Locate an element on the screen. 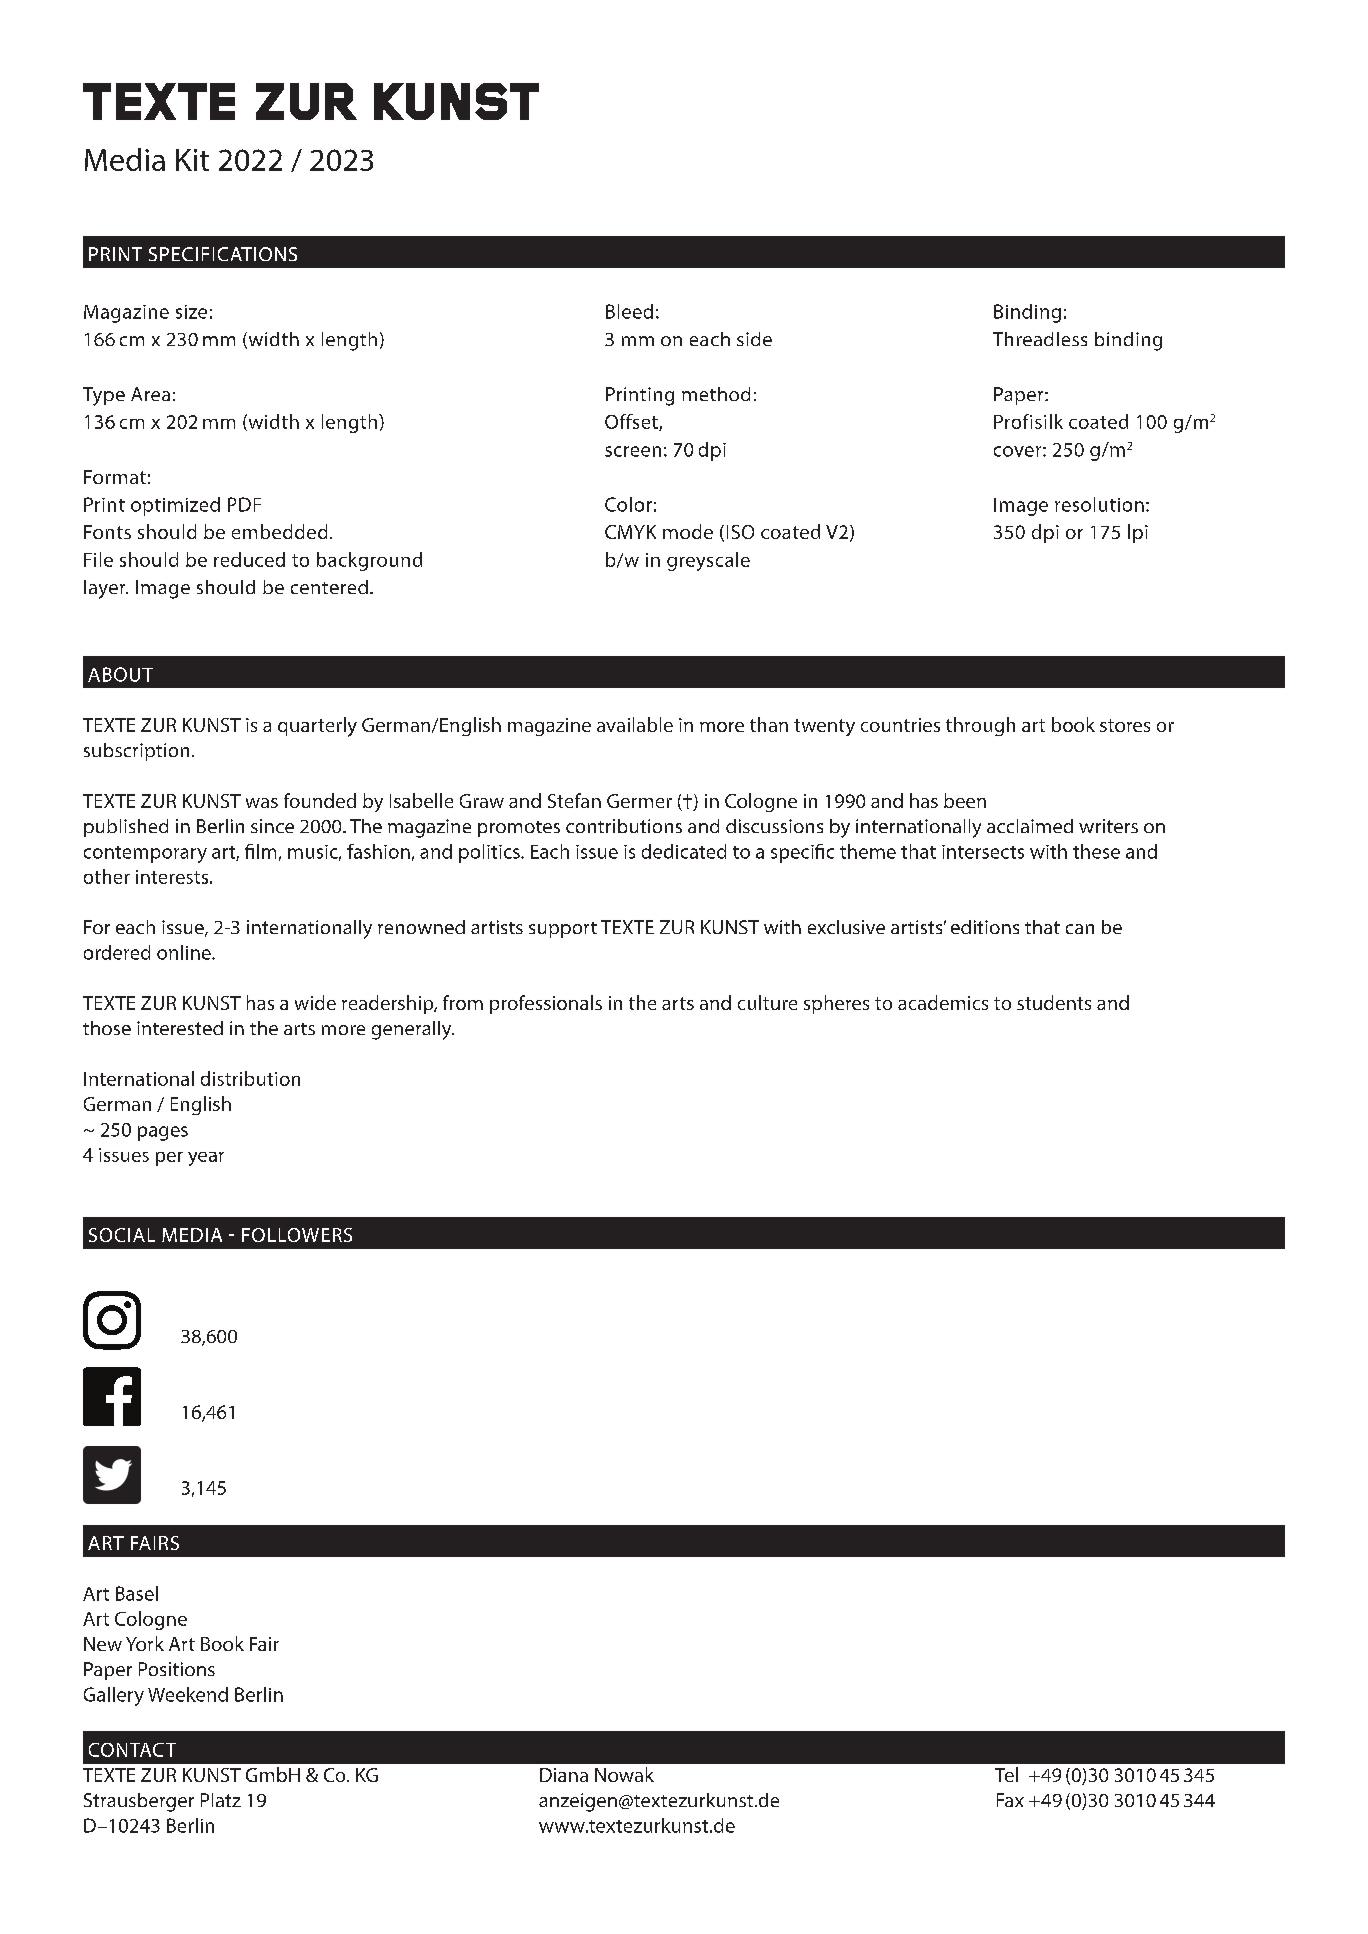  reduced is located at coordinates (249, 559).
